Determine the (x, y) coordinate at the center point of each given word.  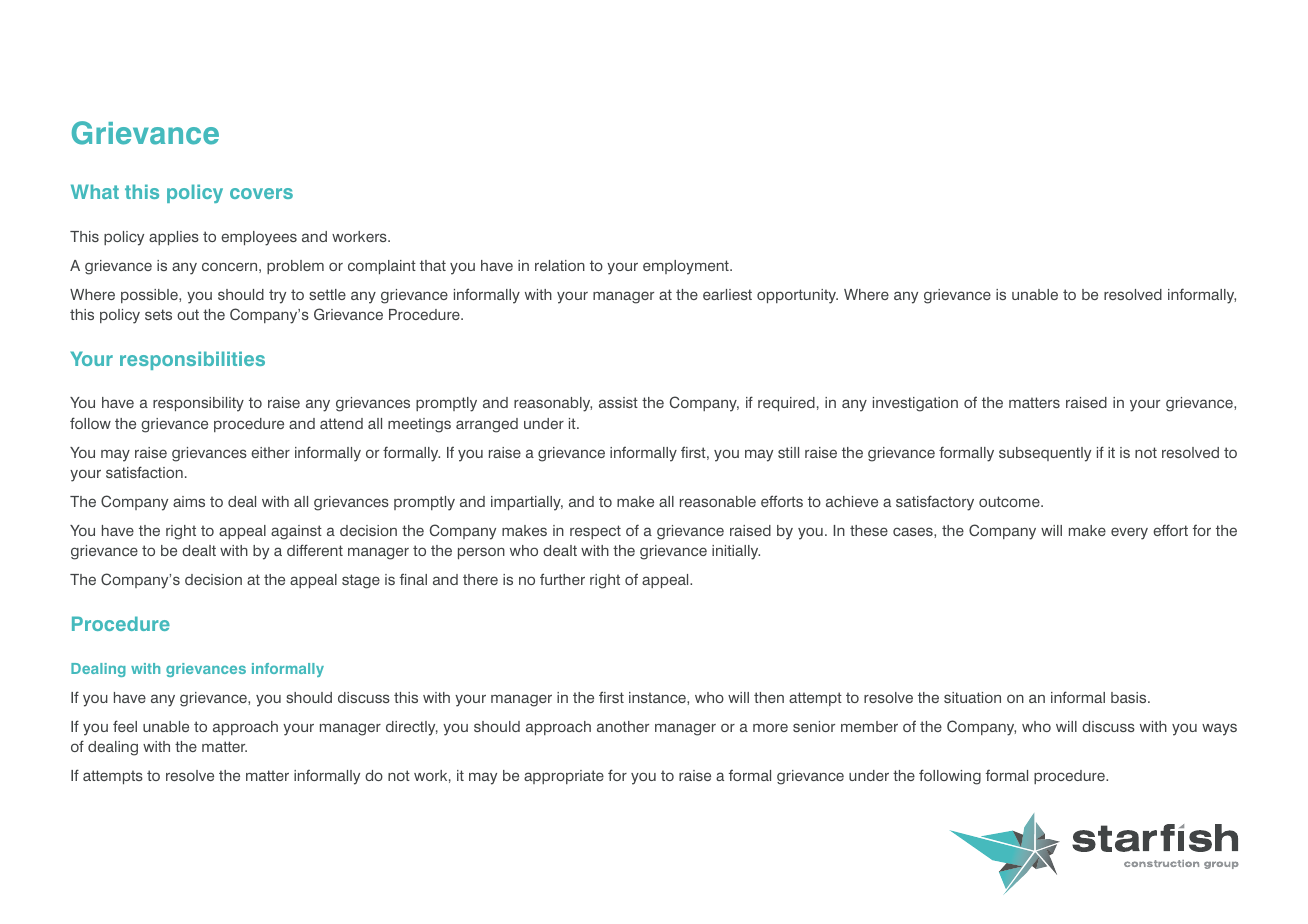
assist (618, 402)
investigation (915, 404)
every (1129, 533)
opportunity (797, 296)
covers (261, 193)
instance (658, 697)
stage (361, 581)
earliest (727, 294)
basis (1130, 697)
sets (158, 314)
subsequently (1045, 454)
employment (687, 267)
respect (595, 532)
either (270, 452)
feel (125, 726)
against (296, 532)
